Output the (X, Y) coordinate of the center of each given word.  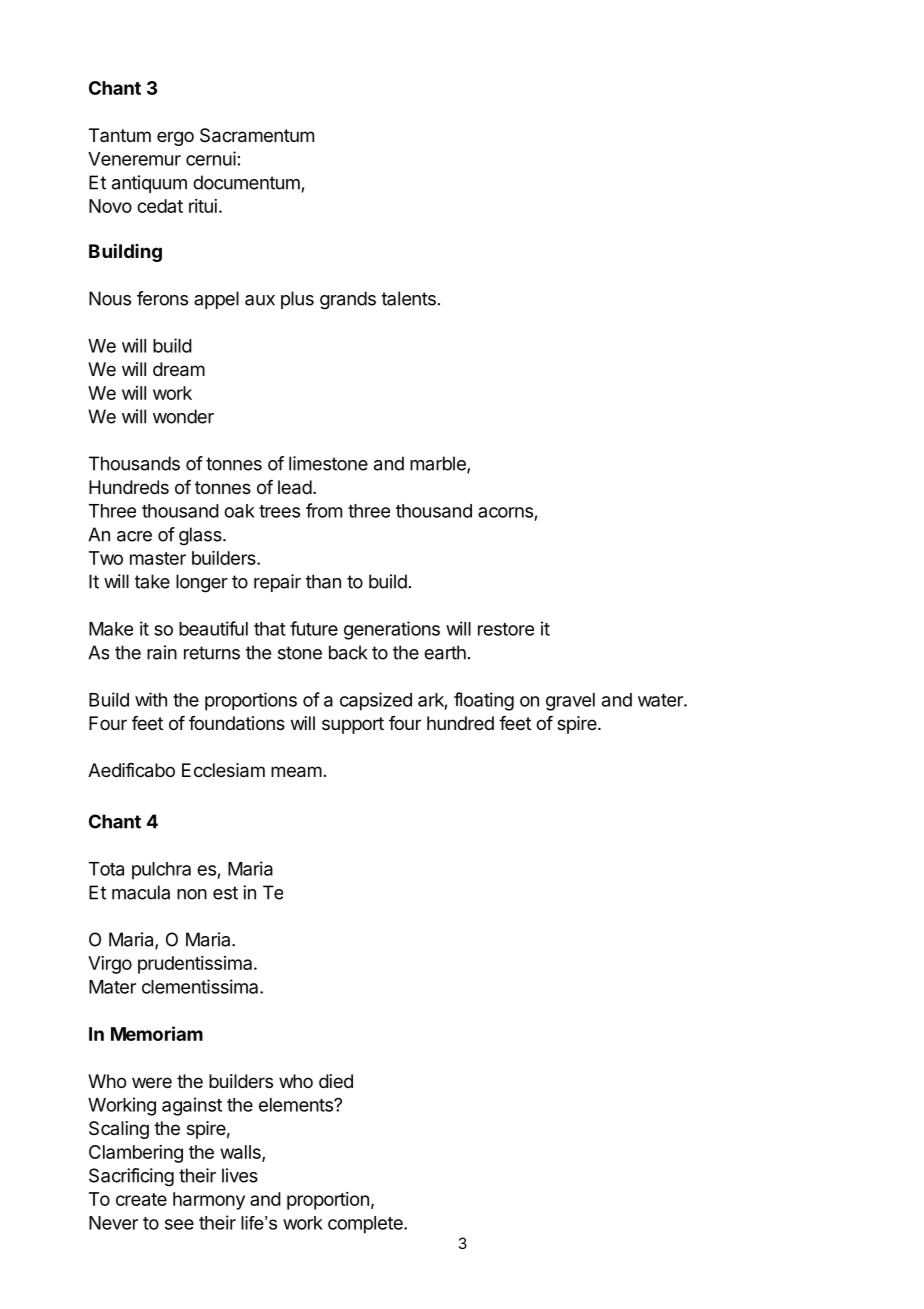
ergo (175, 138)
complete (366, 1225)
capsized (376, 701)
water (661, 700)
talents (408, 298)
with (151, 699)
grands (348, 300)
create (141, 1199)
